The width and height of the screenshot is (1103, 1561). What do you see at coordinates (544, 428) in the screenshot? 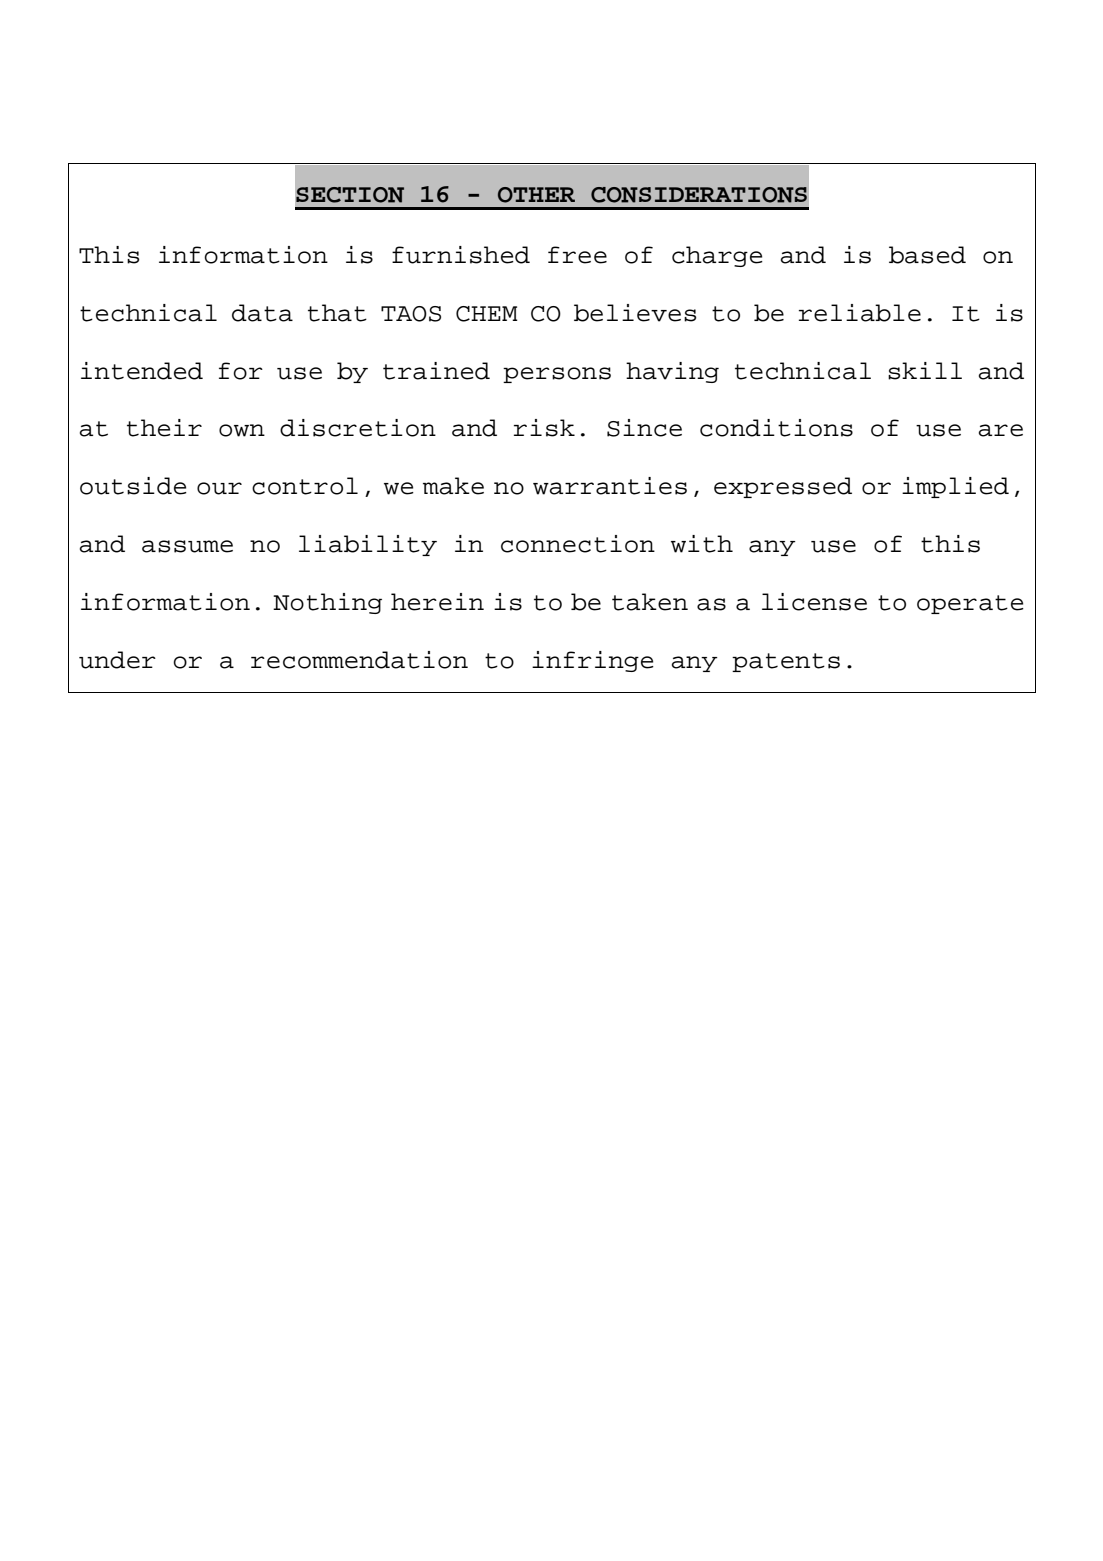
I see `risk` at bounding box center [544, 428].
